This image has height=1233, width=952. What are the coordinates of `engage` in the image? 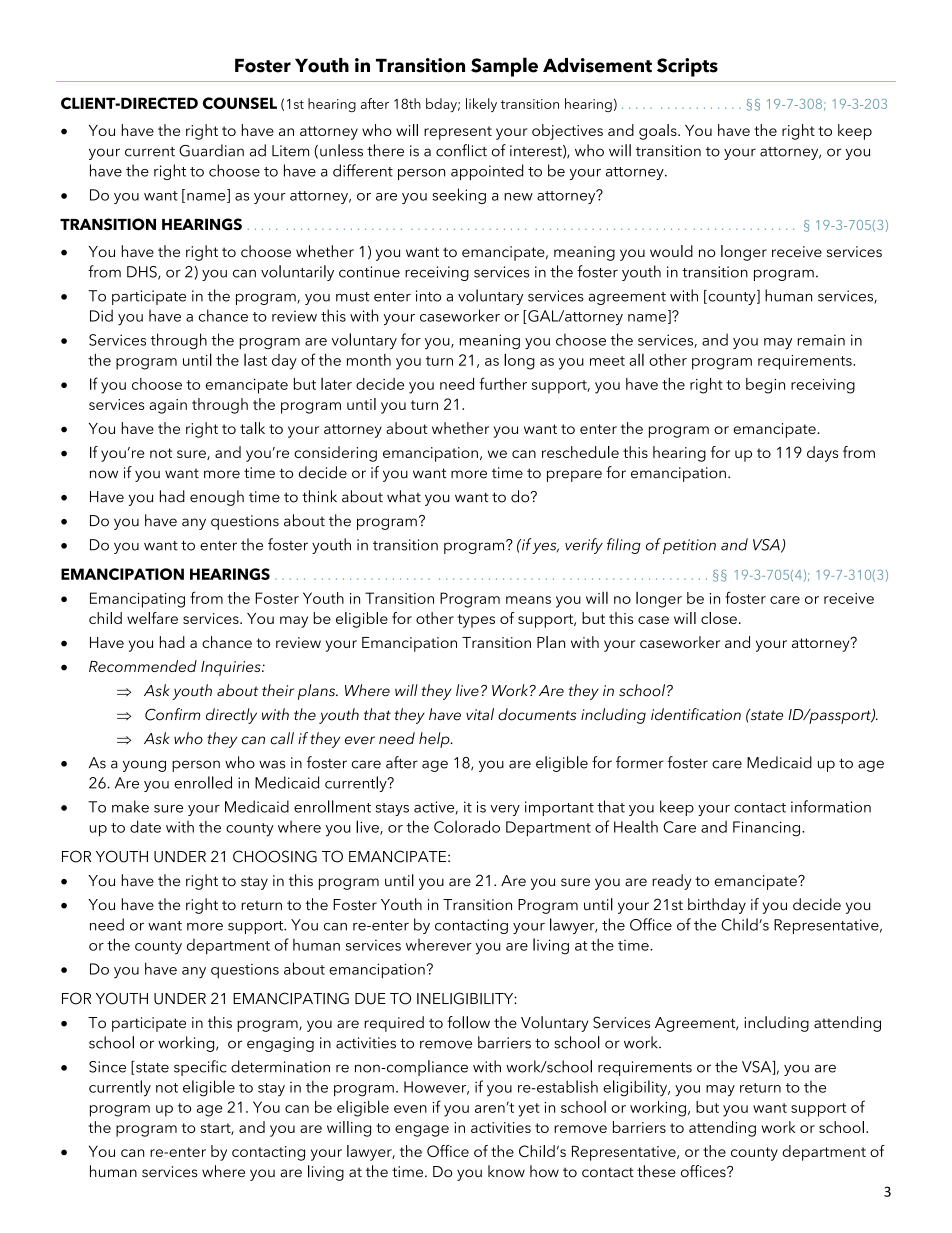 It's located at (422, 1131).
